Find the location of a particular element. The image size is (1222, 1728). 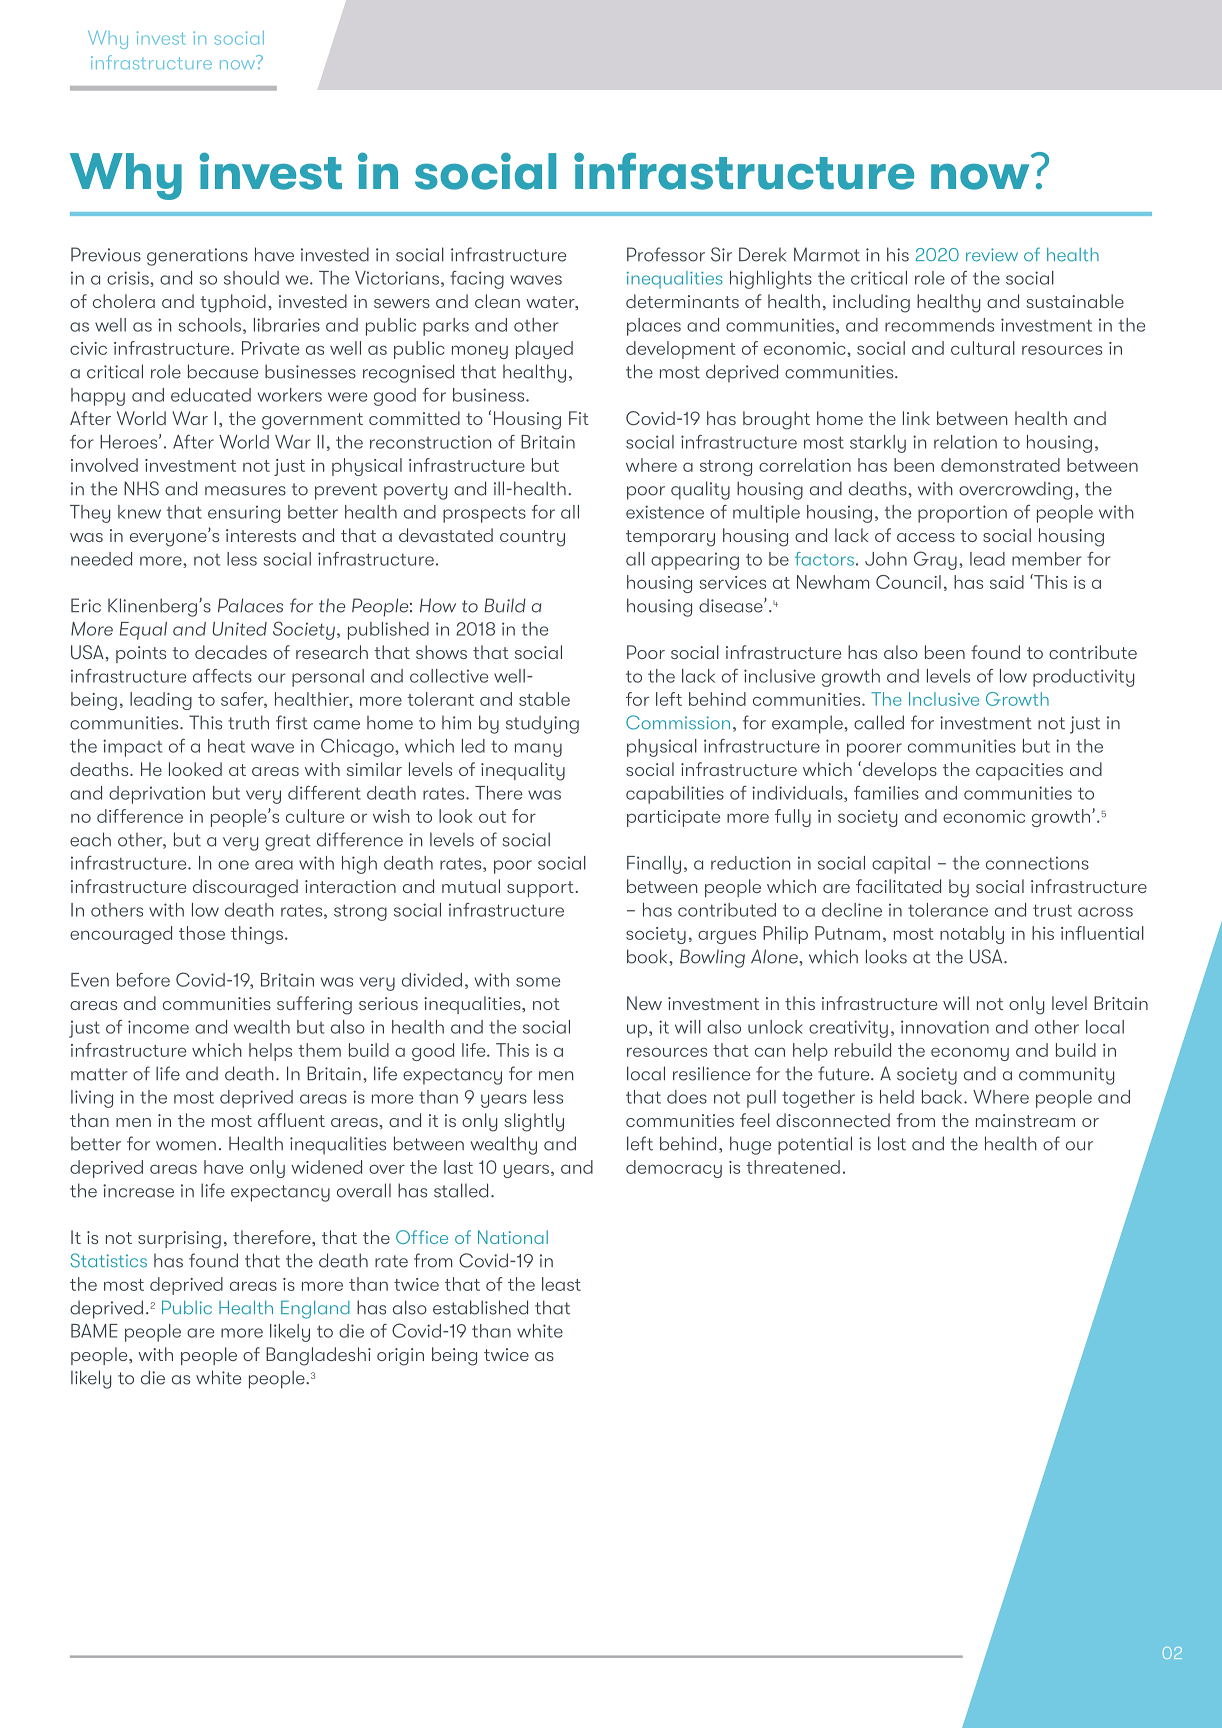

capacities is located at coordinates (1019, 771).
